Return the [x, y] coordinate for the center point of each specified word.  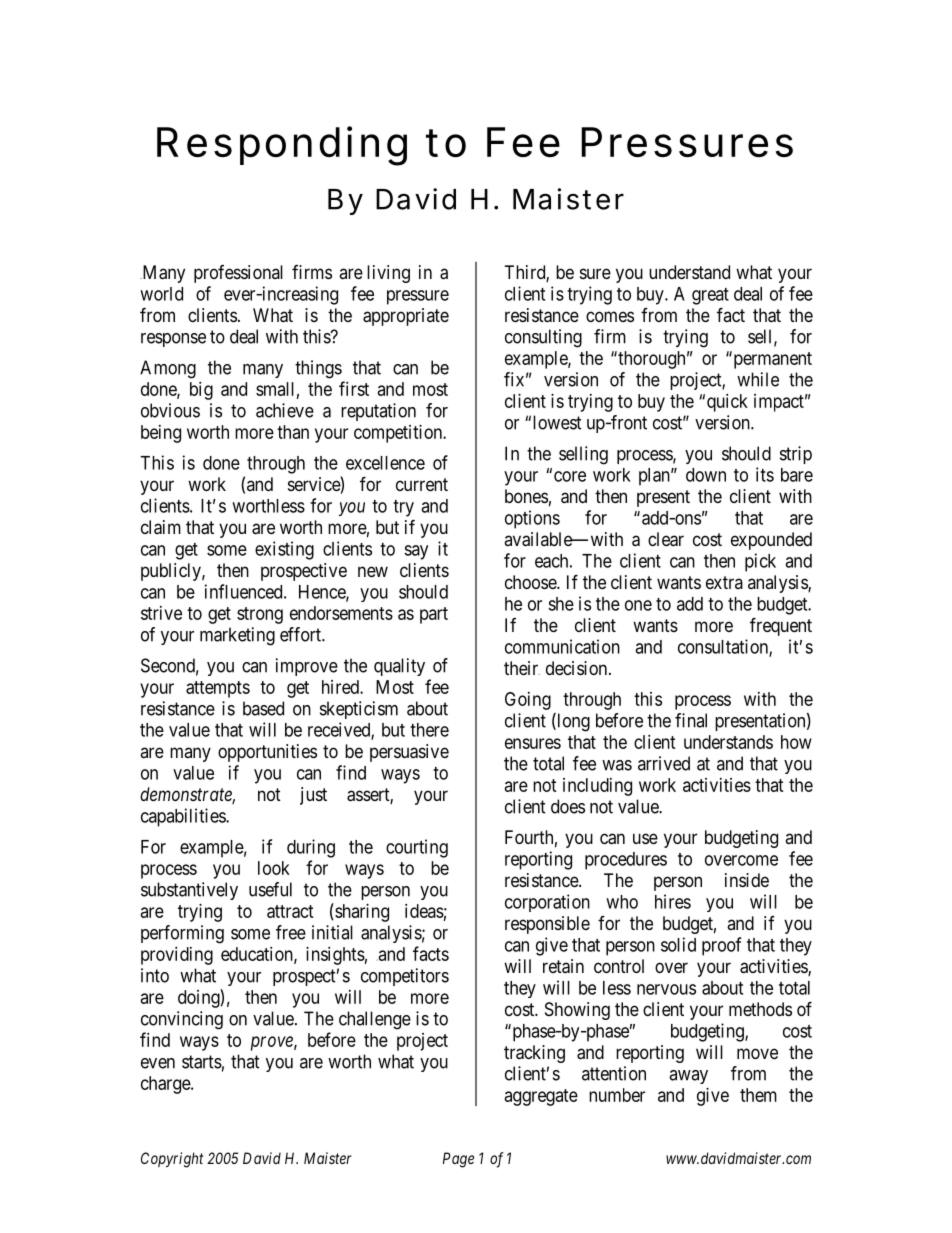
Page [458, 1160]
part [434, 615]
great [710, 296]
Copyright [172, 1160]
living [388, 274]
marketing [237, 636]
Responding [282, 146]
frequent [781, 626]
